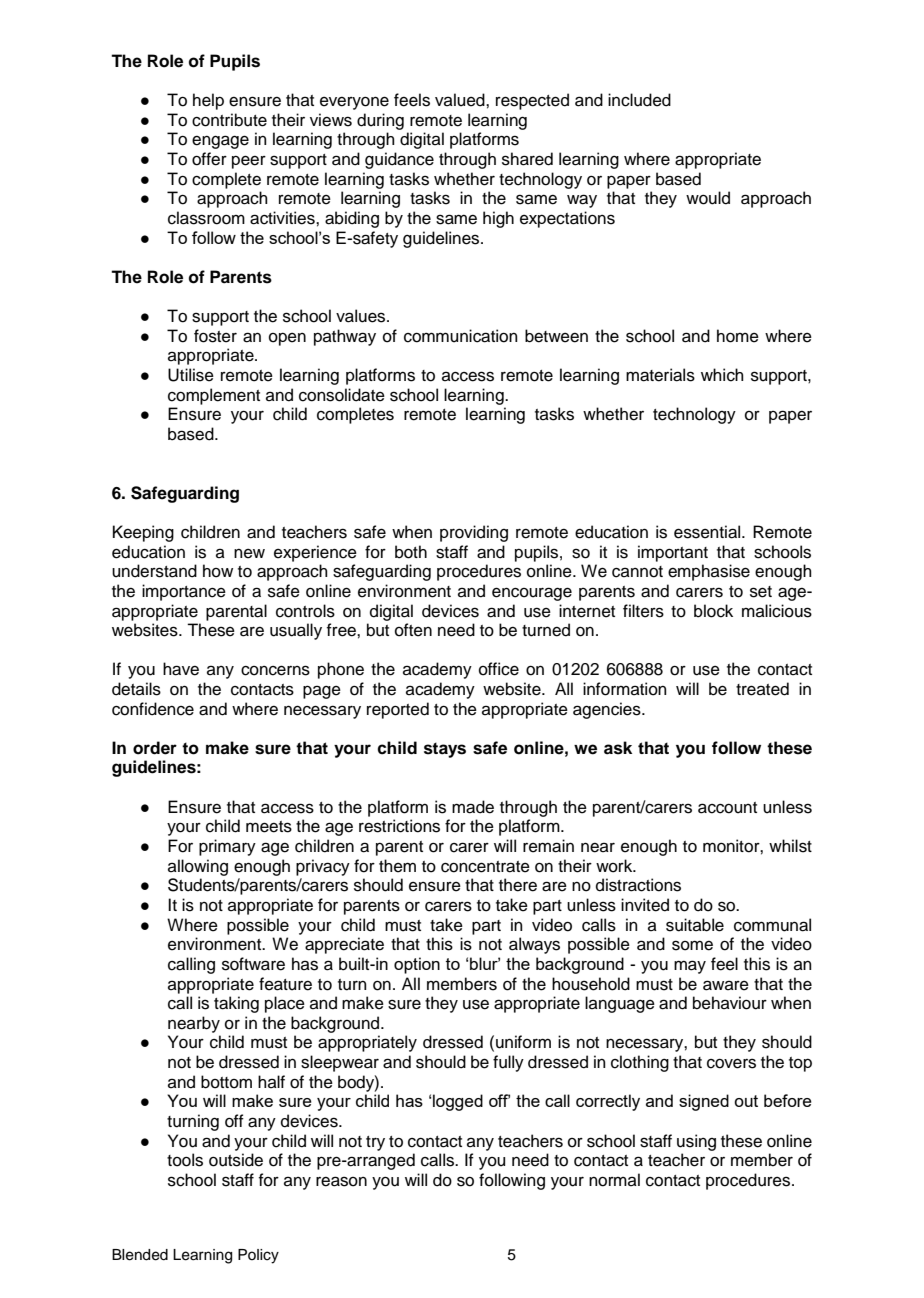  What do you see at coordinates (727, 808) in the screenshot?
I see `account` at bounding box center [727, 808].
